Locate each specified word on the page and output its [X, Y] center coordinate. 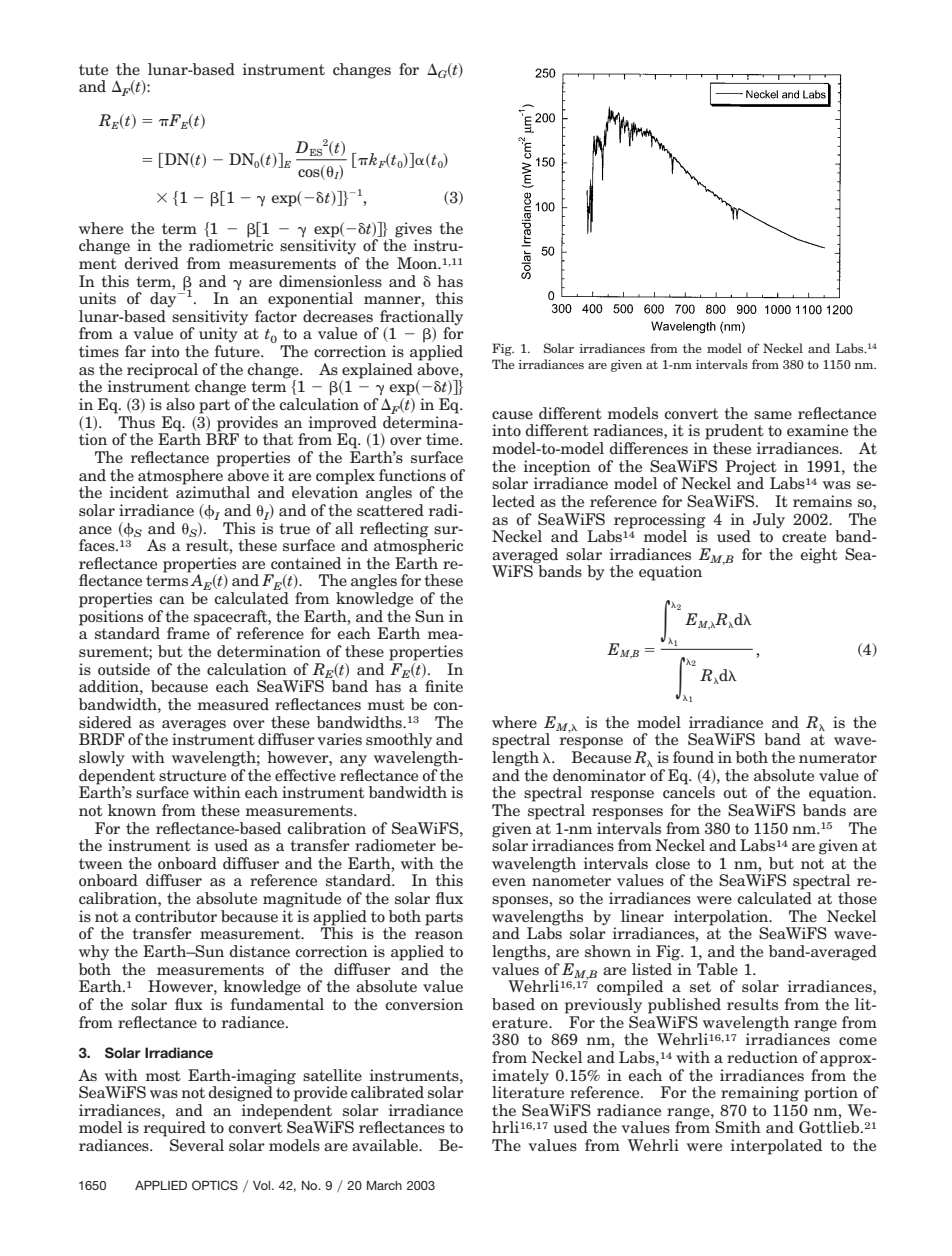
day [164, 300]
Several [197, 1145]
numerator [838, 758]
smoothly [399, 741]
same [773, 415]
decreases [338, 316]
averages [194, 726]
